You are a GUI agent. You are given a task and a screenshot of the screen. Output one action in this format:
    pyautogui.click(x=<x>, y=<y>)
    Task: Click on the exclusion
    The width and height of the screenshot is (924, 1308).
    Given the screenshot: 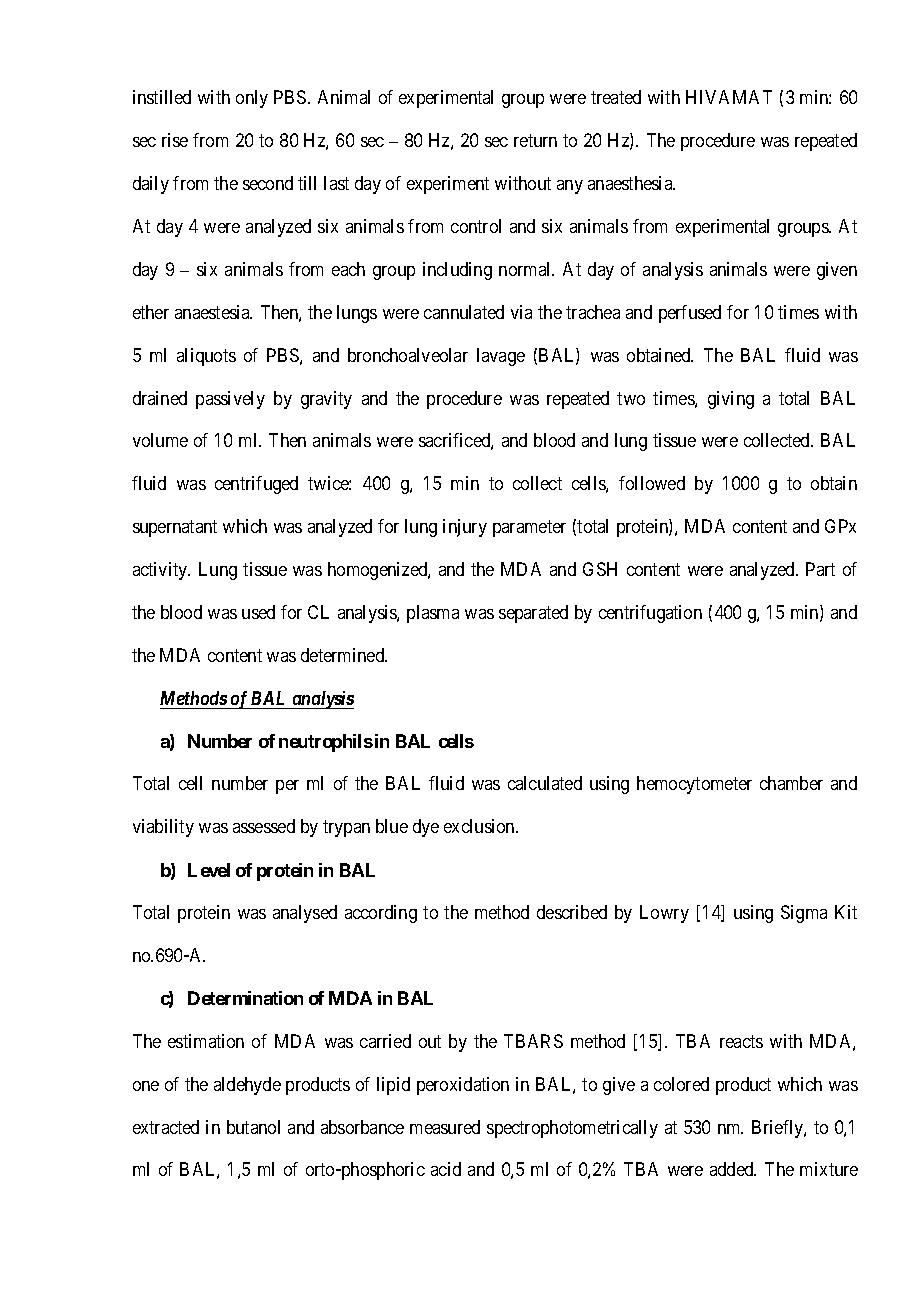 What is the action you would take?
    pyautogui.click(x=480, y=826)
